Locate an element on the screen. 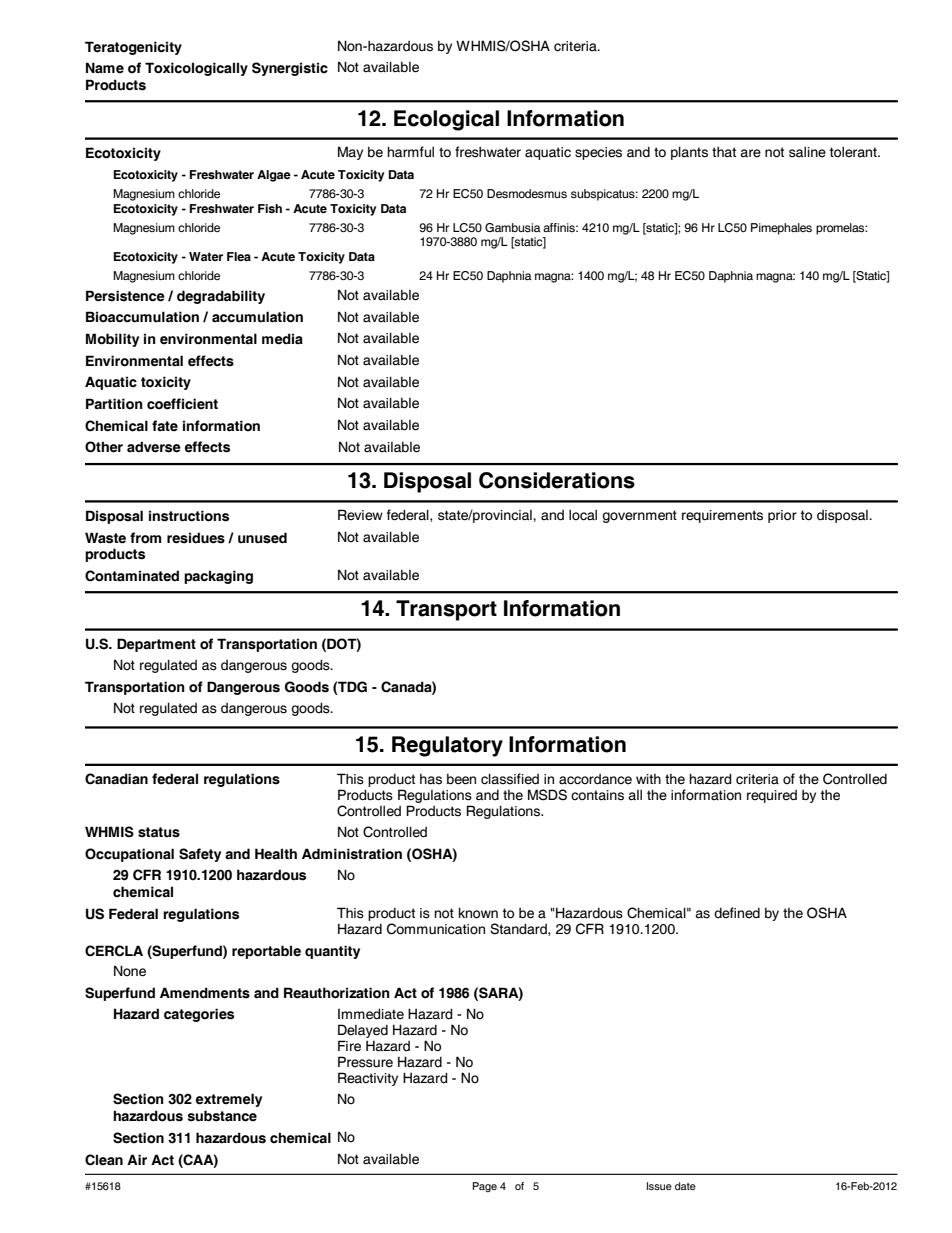 The image size is (952, 1233). Air is located at coordinates (137, 1159).
